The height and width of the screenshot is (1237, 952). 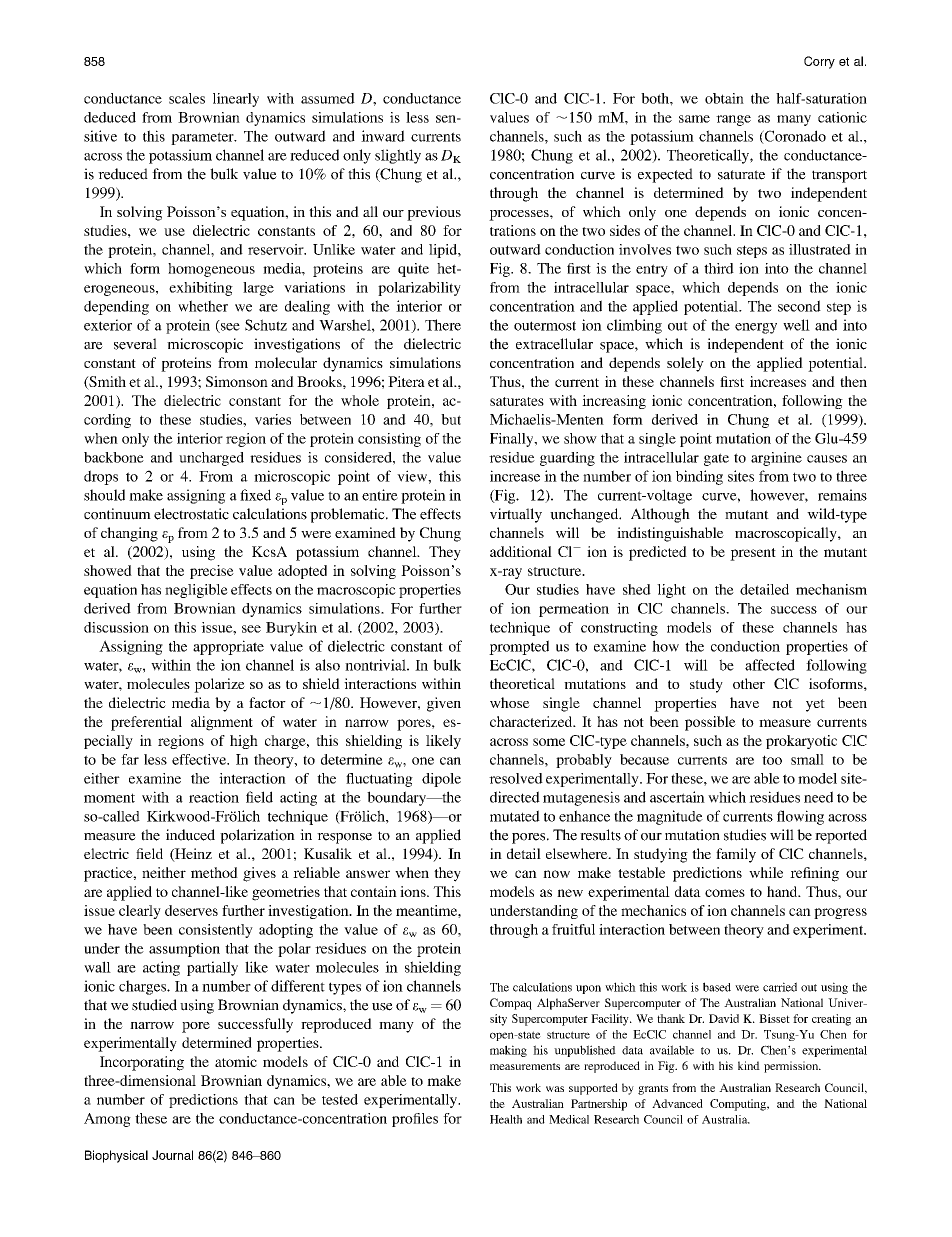 What do you see at coordinates (749, 1065) in the screenshot?
I see `kind` at bounding box center [749, 1065].
